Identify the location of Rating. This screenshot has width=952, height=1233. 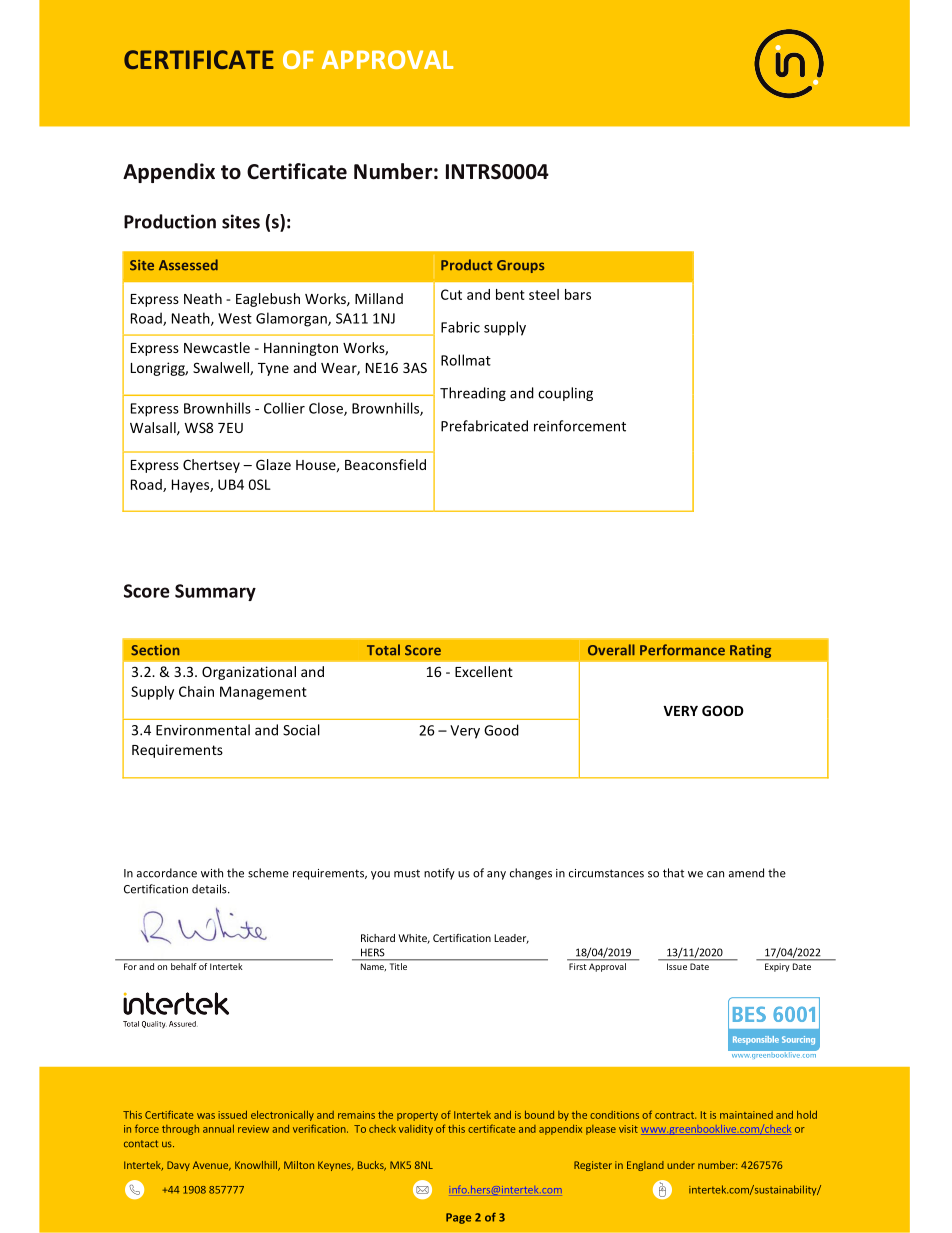
(750, 651).
